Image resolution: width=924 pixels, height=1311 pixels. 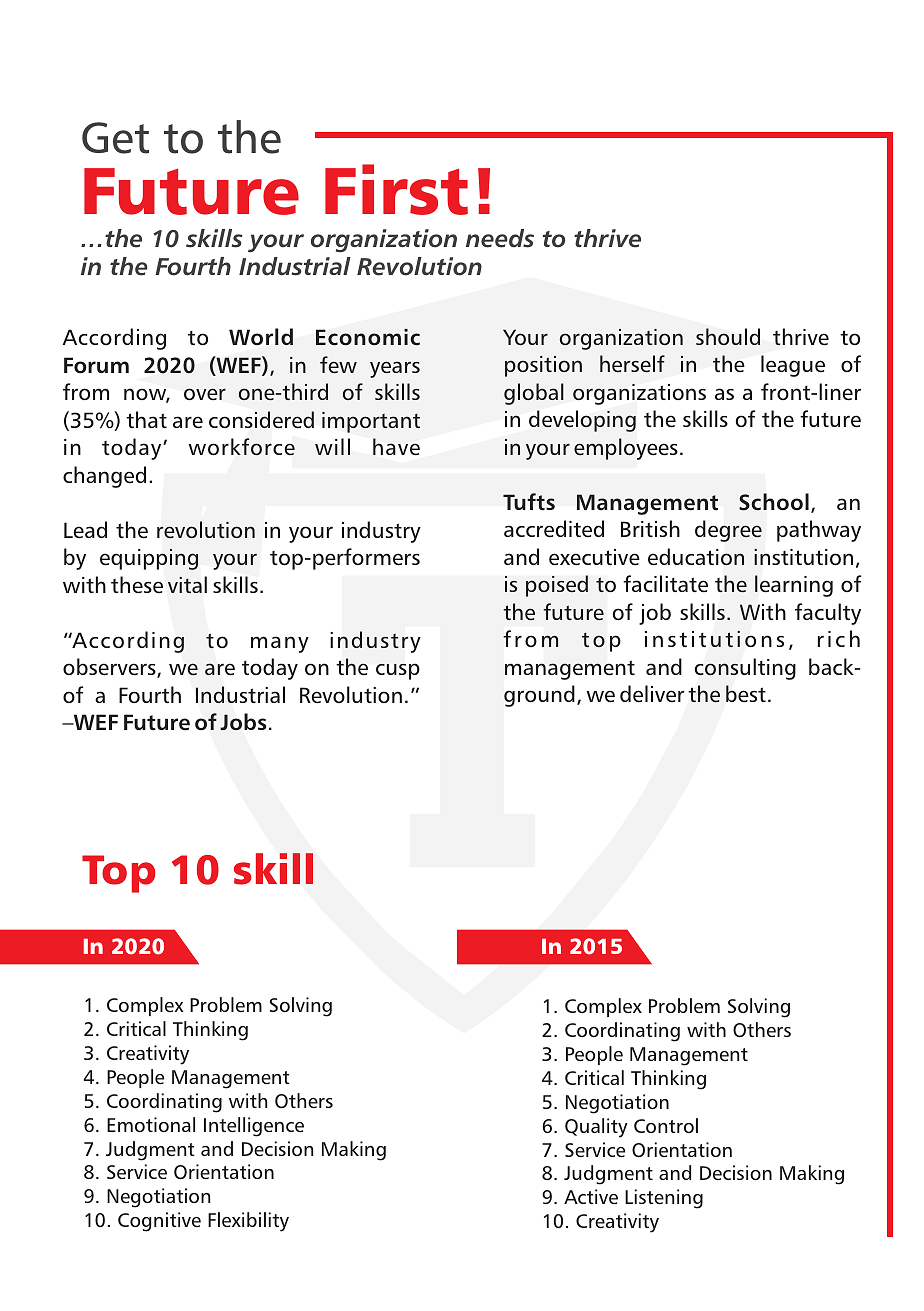 What do you see at coordinates (396, 189) in the page?
I see `First` at bounding box center [396, 189].
